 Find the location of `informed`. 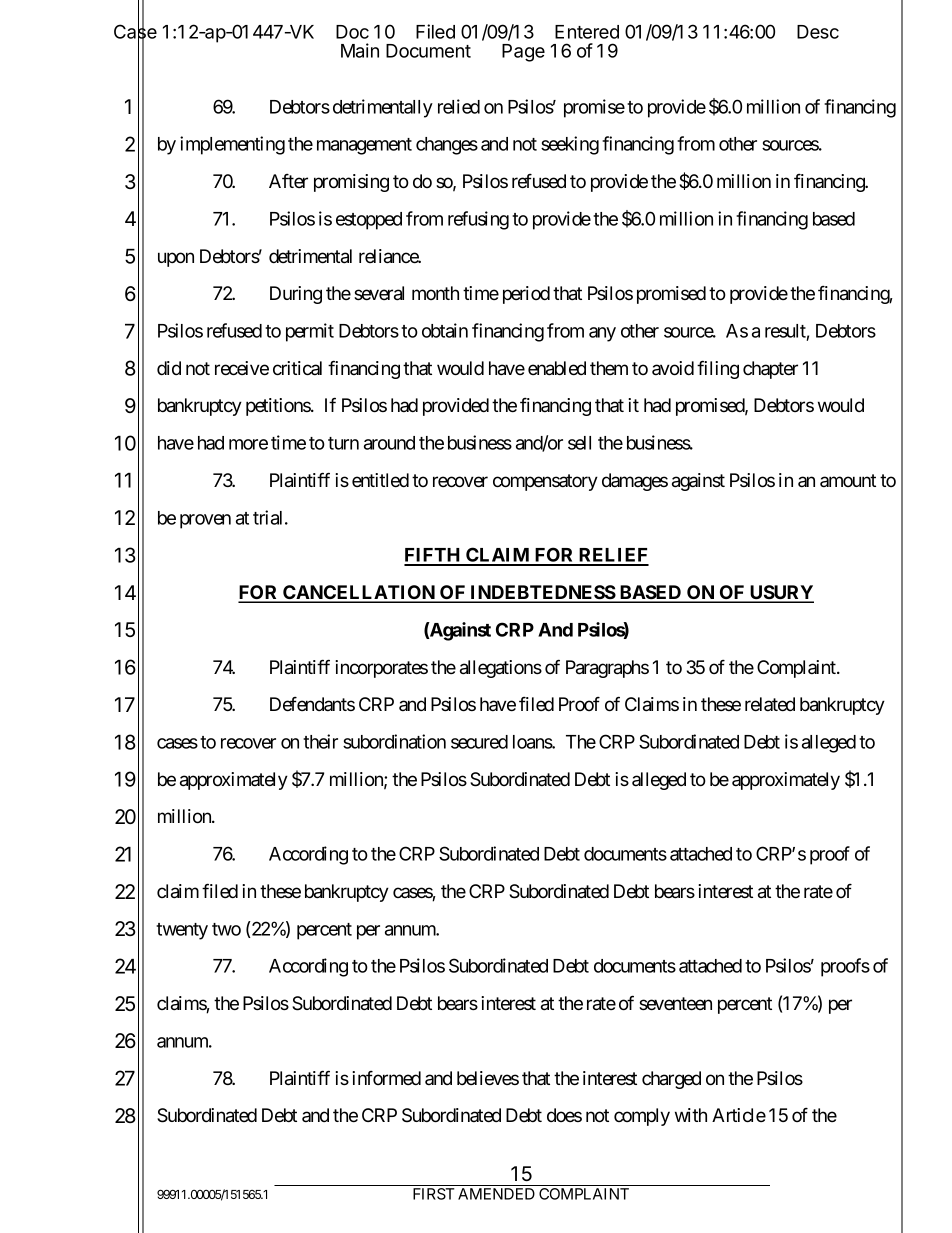

informed is located at coordinates (386, 1078).
